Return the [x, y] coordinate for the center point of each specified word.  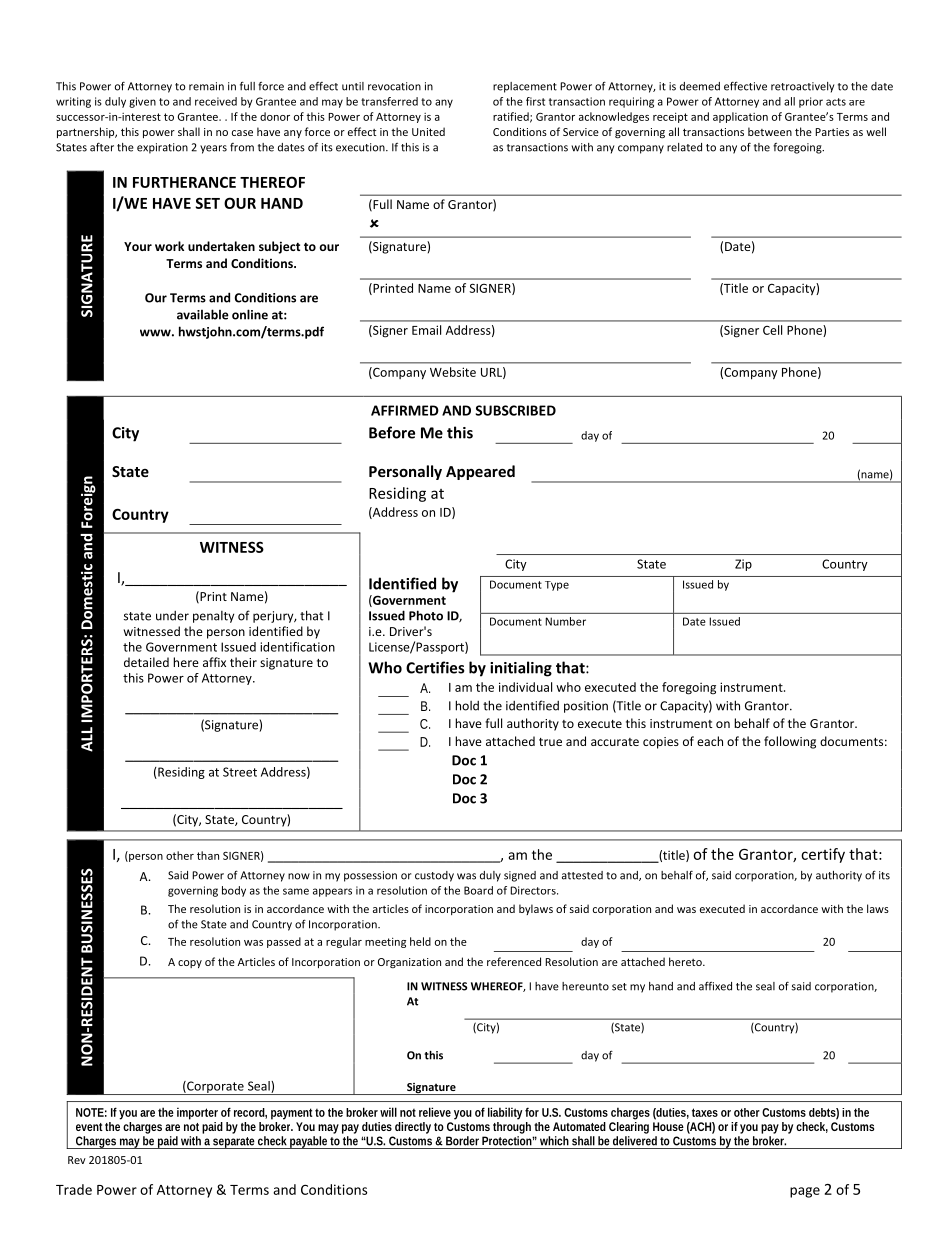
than [208, 855]
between [770, 131]
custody [434, 876]
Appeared [480, 472]
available [203, 314]
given [142, 102]
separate [234, 1143]
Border [462, 1141]
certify [823, 855]
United [428, 131]
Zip [743, 565]
